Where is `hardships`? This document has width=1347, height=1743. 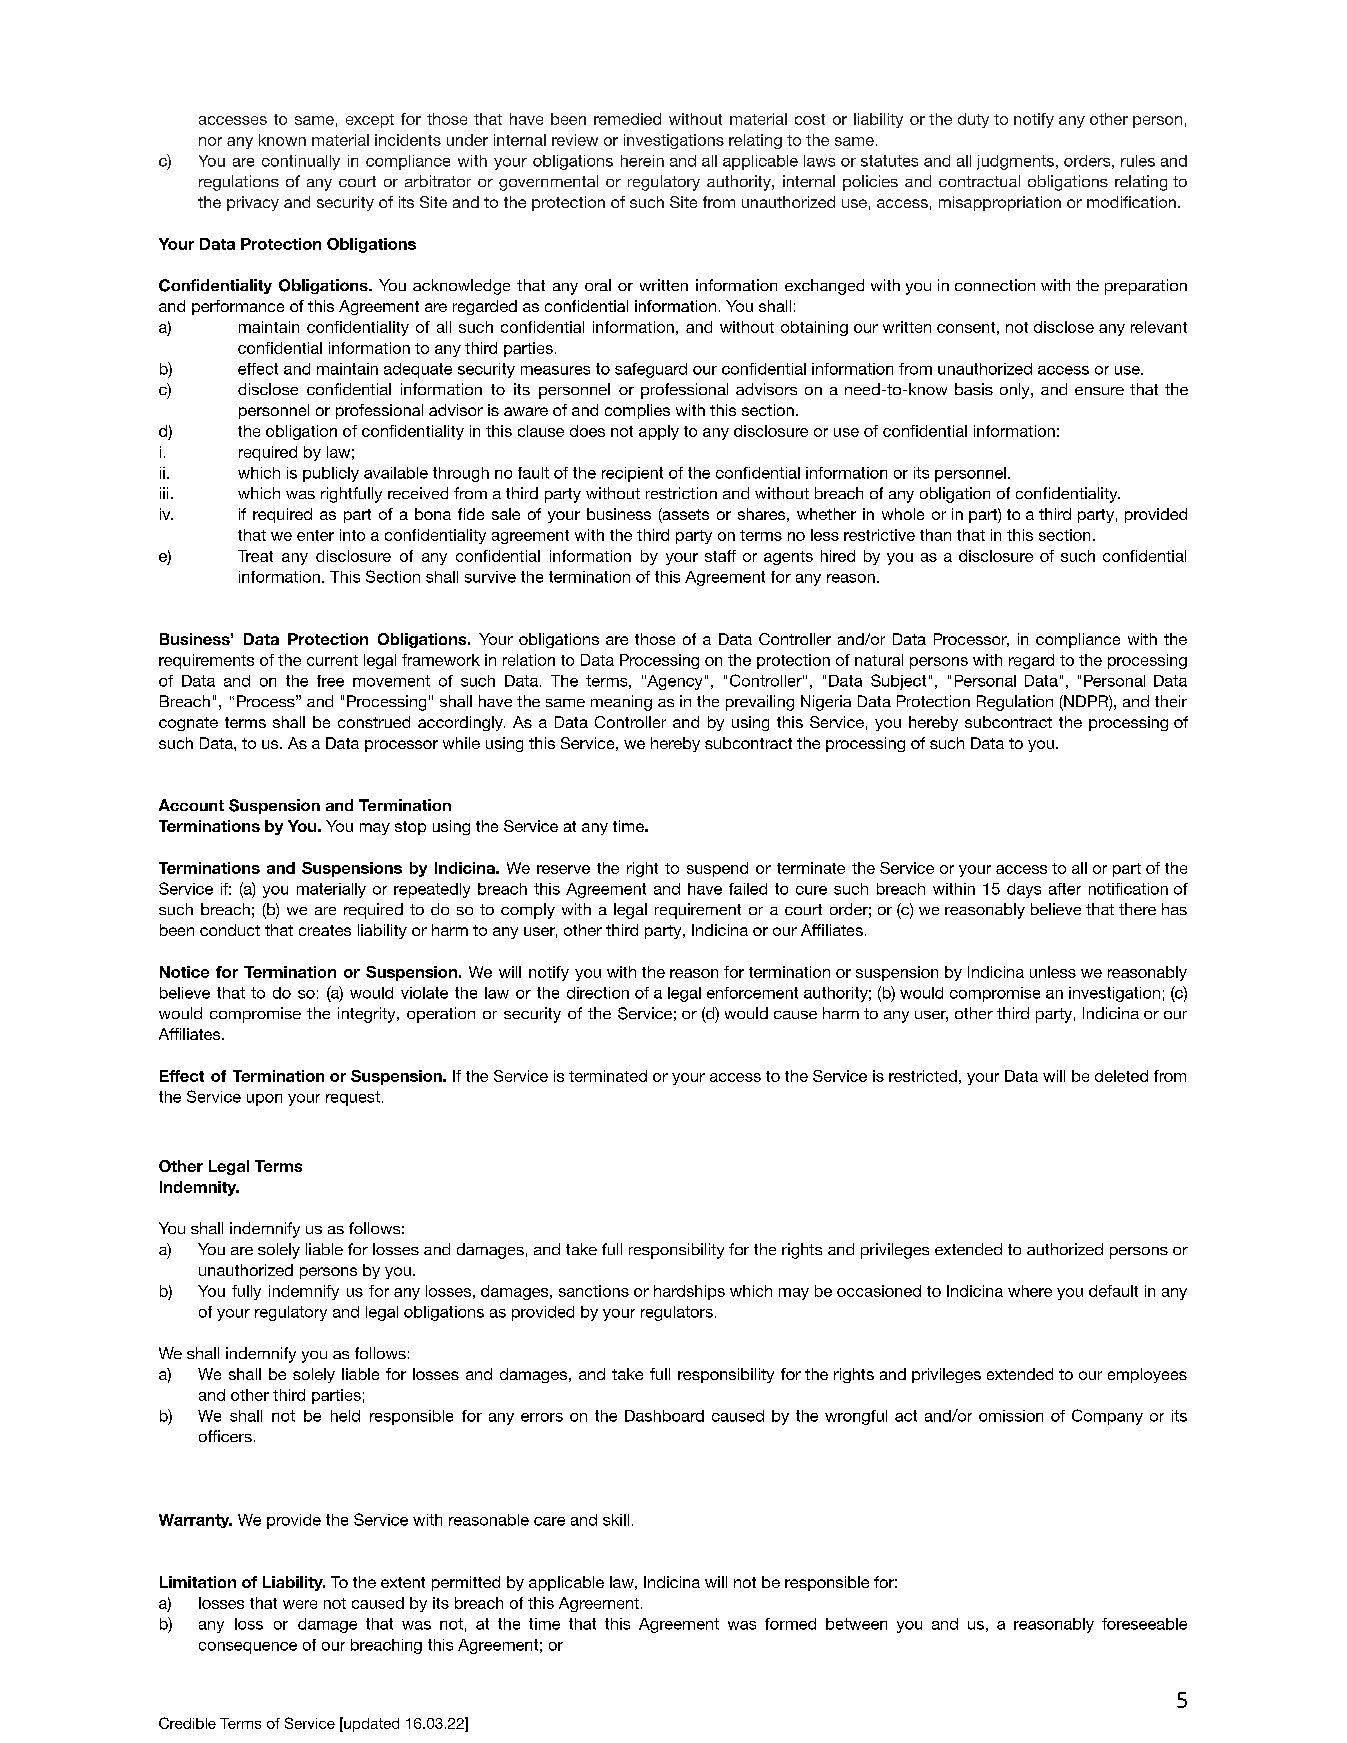 hardships is located at coordinates (689, 1292).
